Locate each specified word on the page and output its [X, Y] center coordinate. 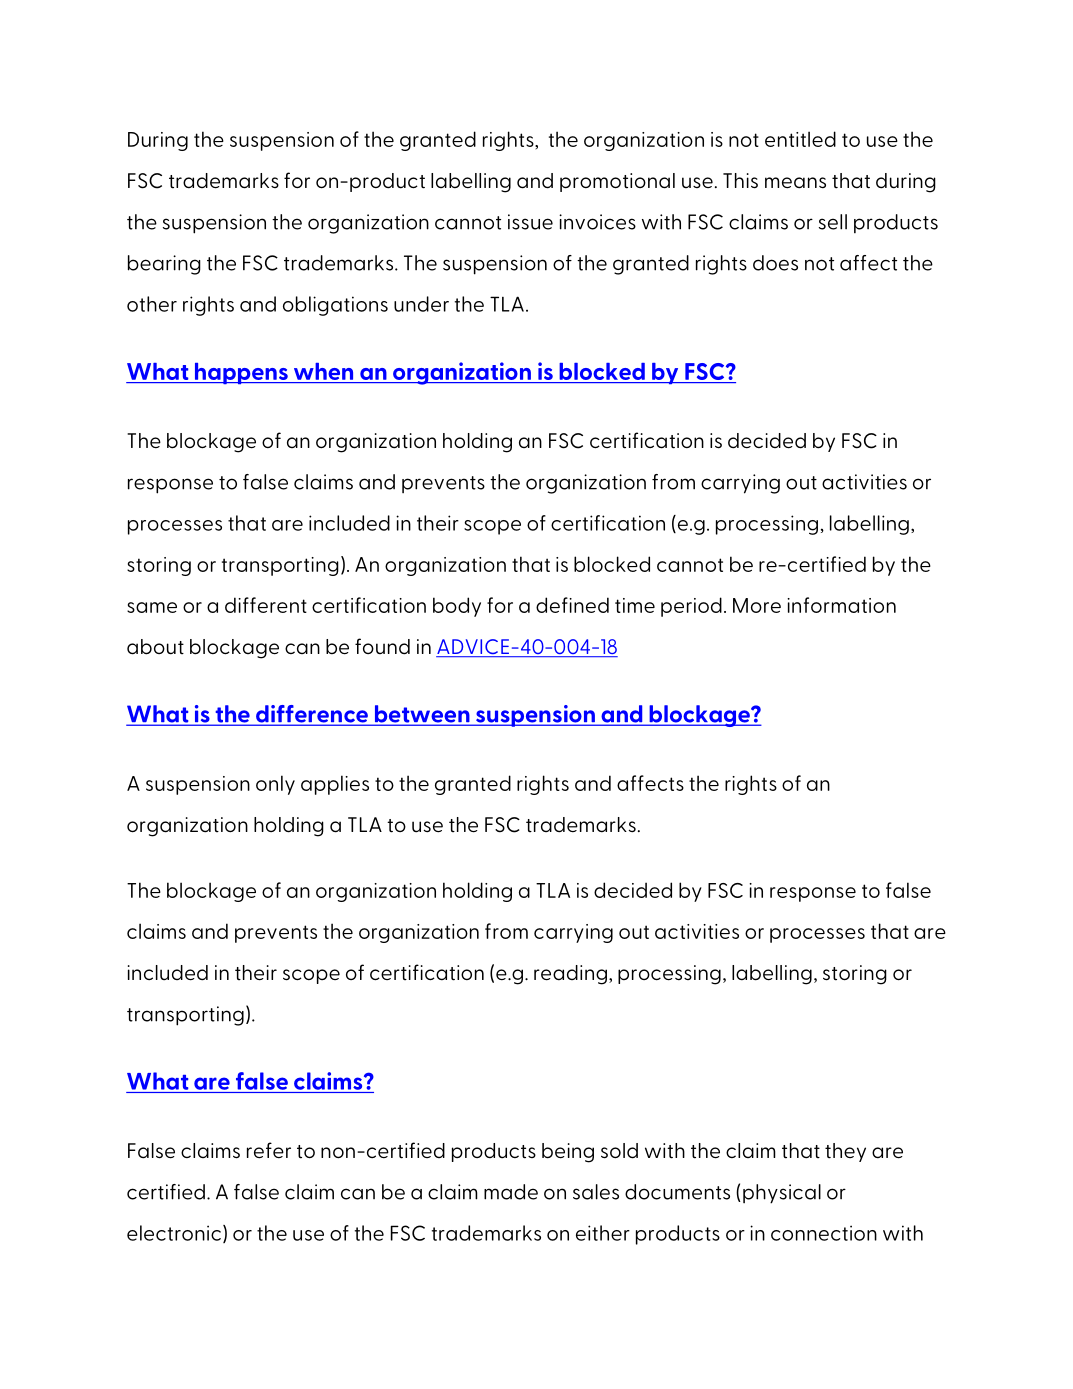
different [266, 605]
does [775, 263]
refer [269, 1150]
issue [530, 222]
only [275, 785]
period [691, 607]
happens [241, 373]
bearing [164, 265]
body [457, 607]
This [740, 181]
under [421, 304]
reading [570, 975]
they [845, 1152]
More [757, 605]
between [422, 715]
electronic [174, 1233]
